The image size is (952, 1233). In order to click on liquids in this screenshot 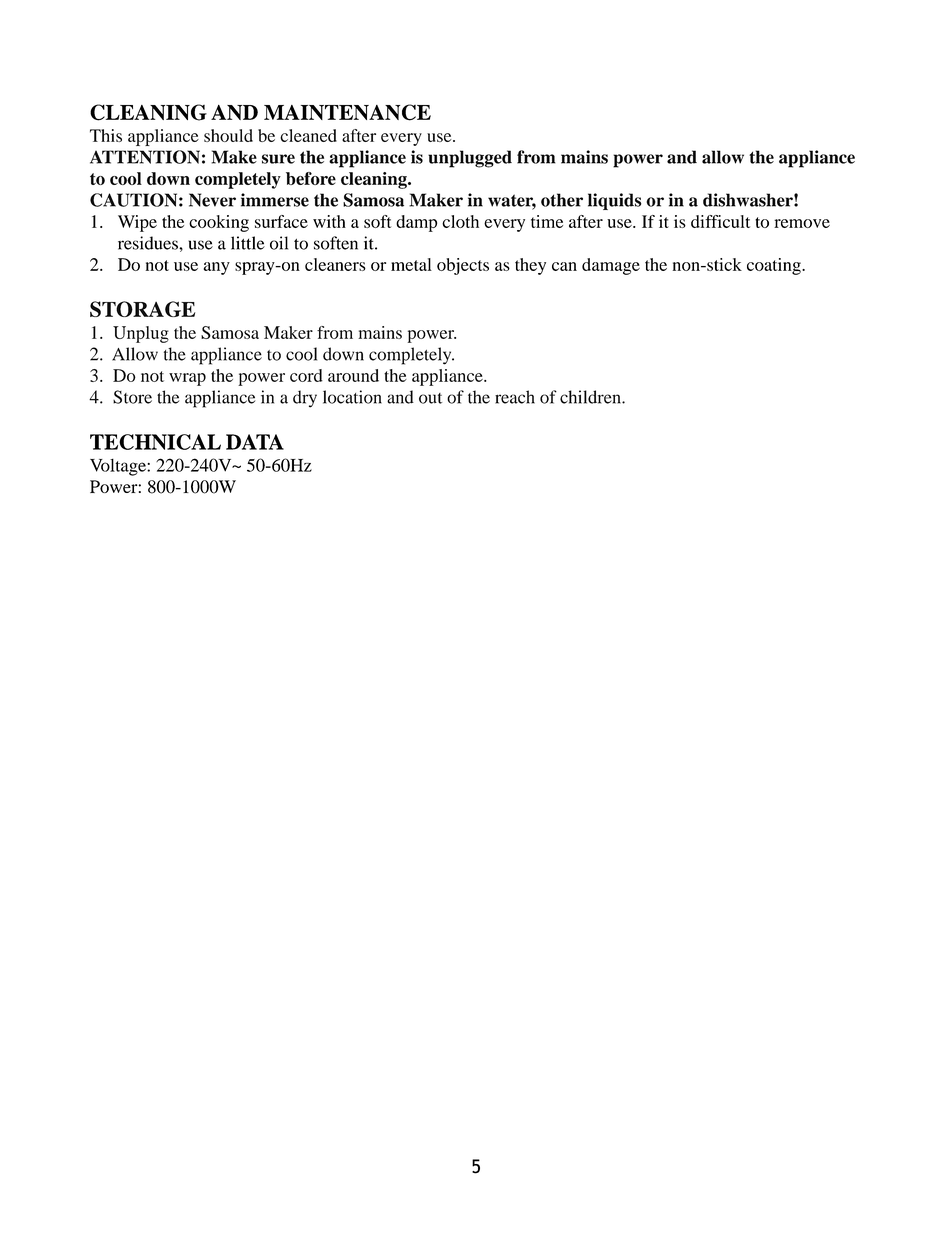, I will do `click(615, 201)`.
